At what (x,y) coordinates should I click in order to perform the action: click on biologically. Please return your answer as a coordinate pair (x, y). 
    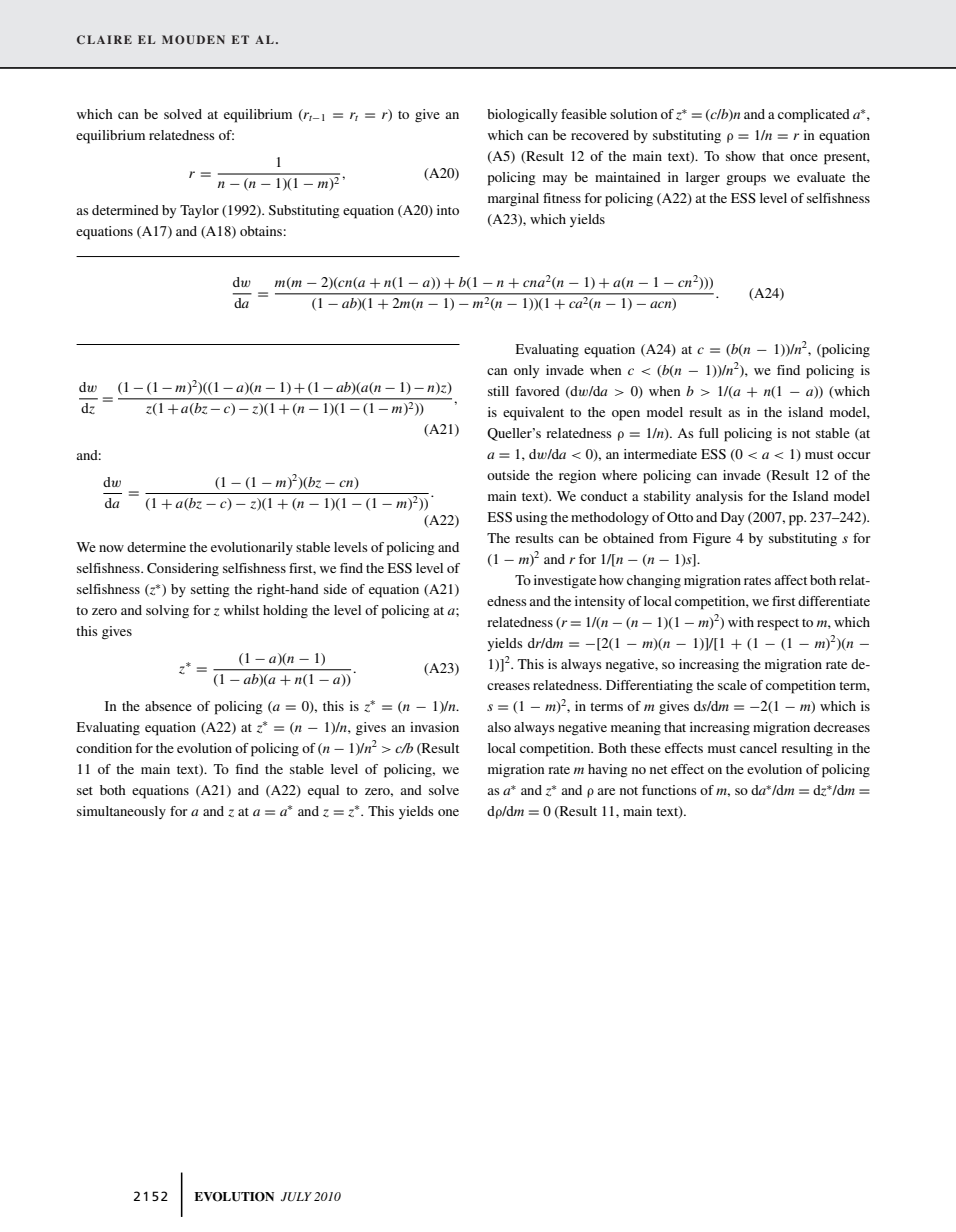
    Looking at the image, I should click on (522, 116).
